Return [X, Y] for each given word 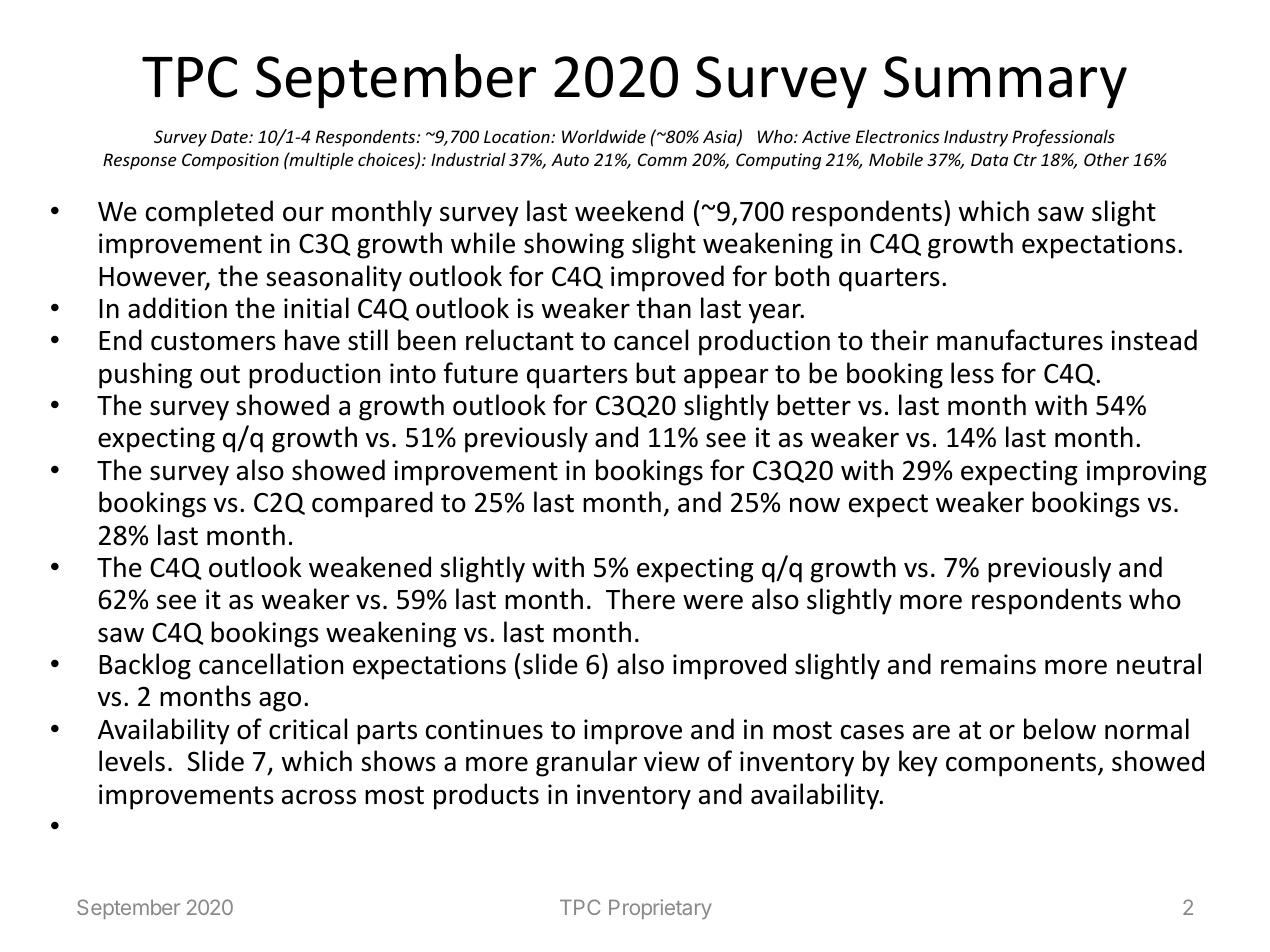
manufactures [1020, 340]
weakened [370, 567]
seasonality [334, 278]
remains [988, 664]
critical [308, 729]
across [319, 797]
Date [230, 136]
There [640, 599]
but [656, 373]
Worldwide [604, 136]
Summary [1005, 82]
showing [574, 245]
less [972, 373]
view [672, 761]
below [1060, 729]
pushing [145, 375]
